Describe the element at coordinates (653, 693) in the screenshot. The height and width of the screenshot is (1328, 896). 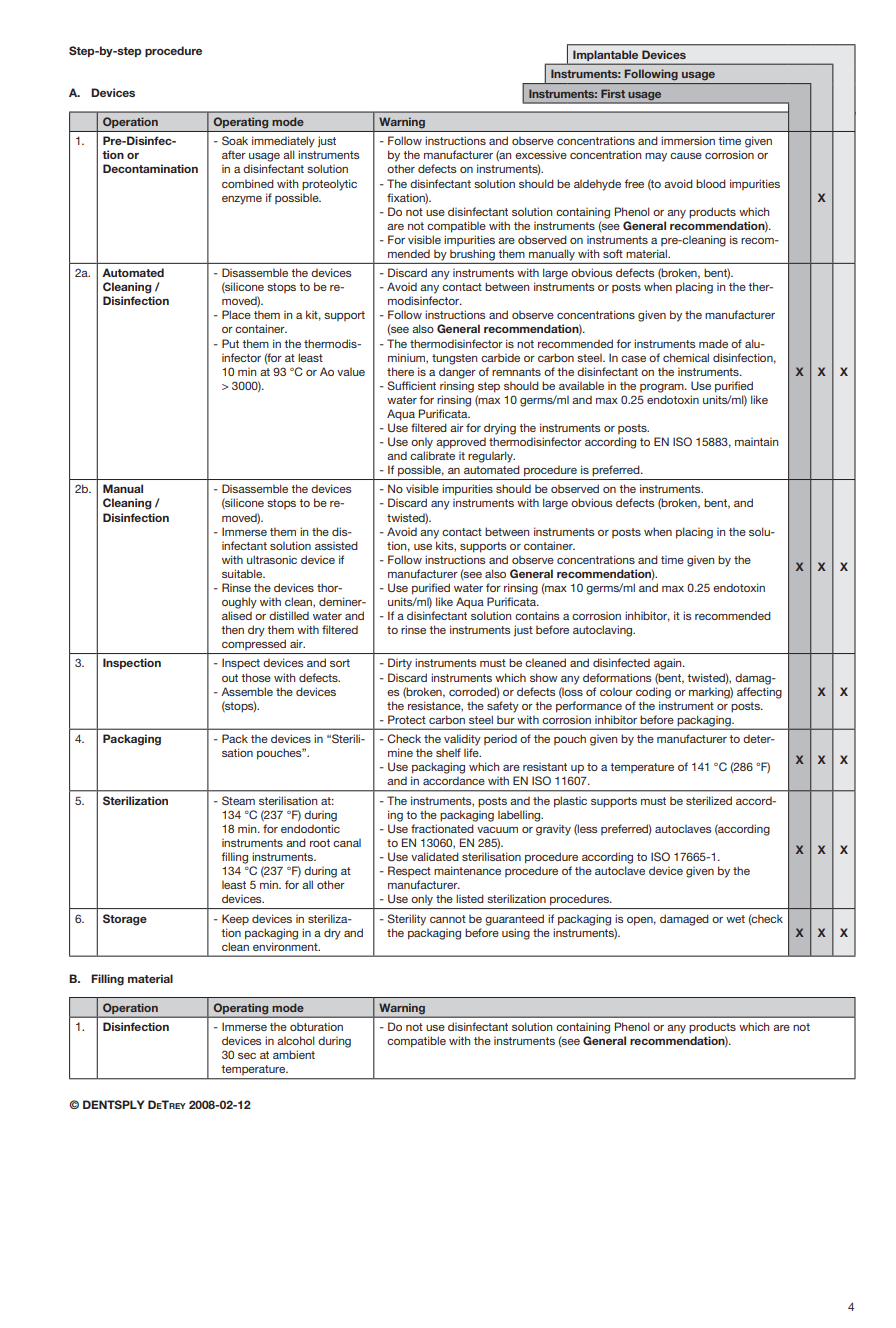
I see `coding` at that location.
